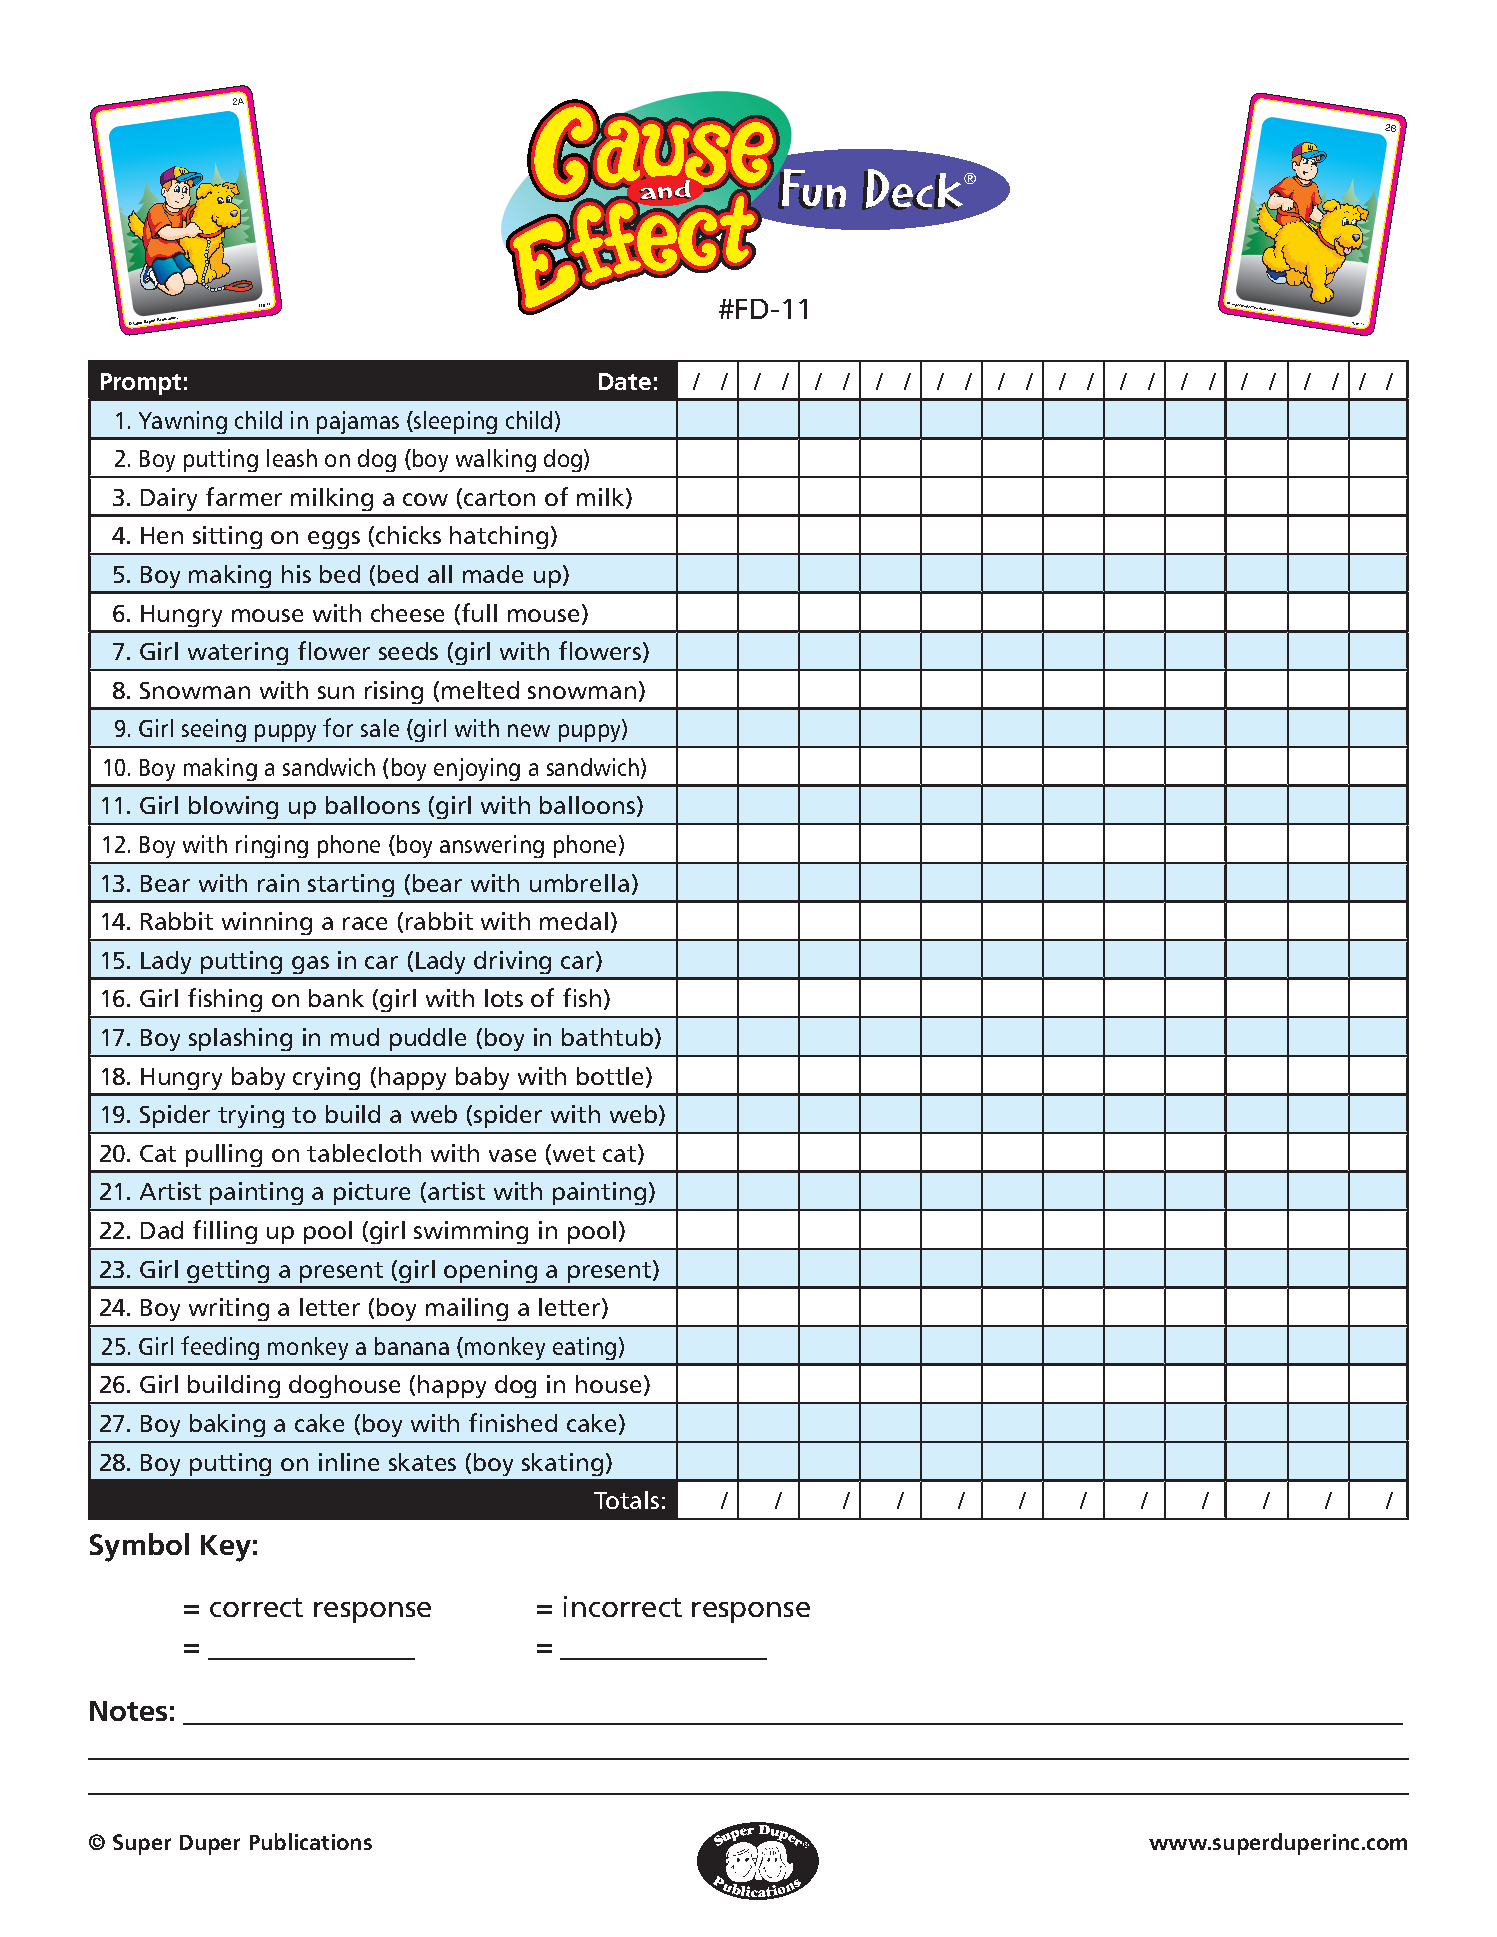 The image size is (1497, 1937). What do you see at coordinates (128, 1711) in the document?
I see `Notes` at bounding box center [128, 1711].
